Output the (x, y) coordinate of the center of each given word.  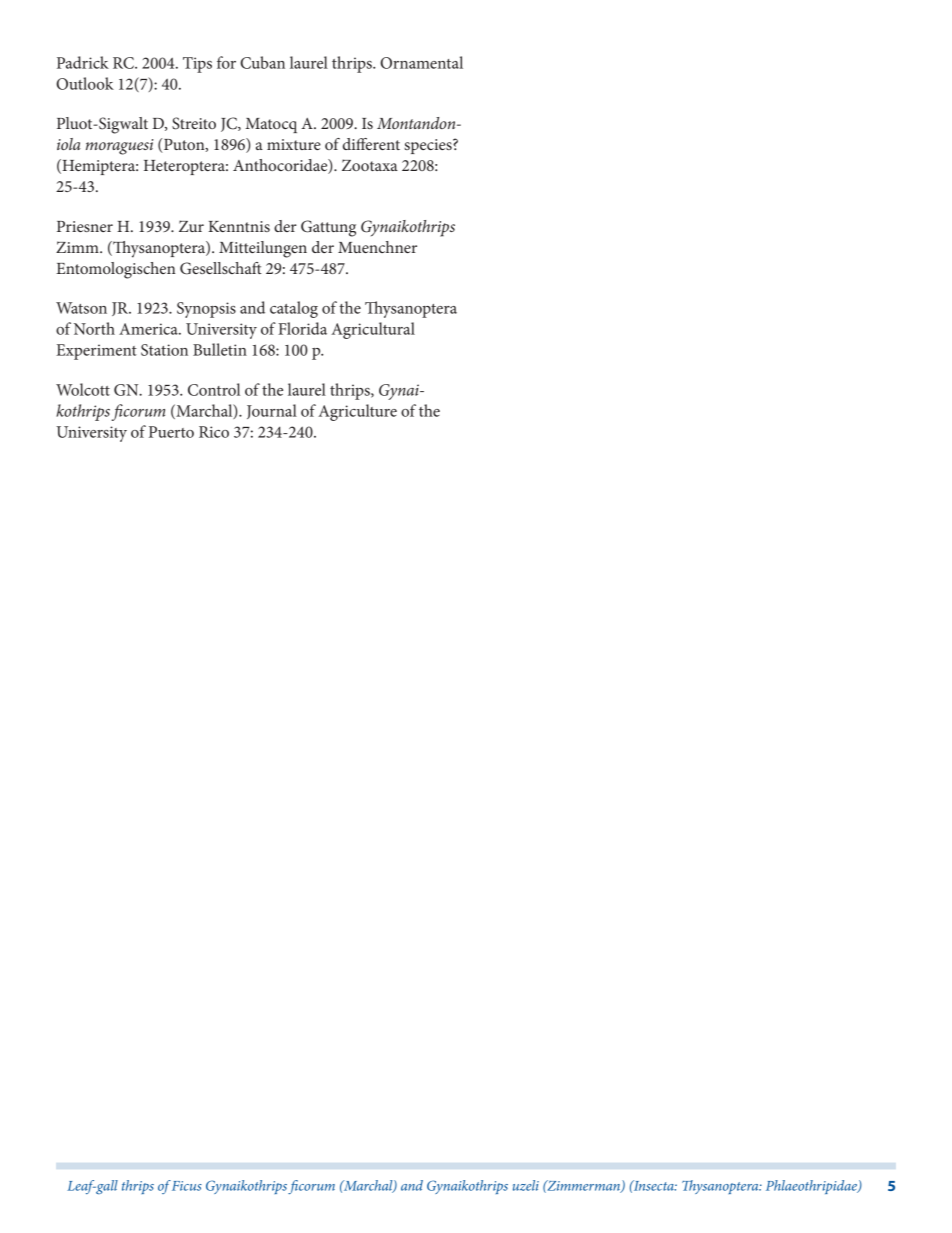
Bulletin (220, 349)
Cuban (262, 62)
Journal (272, 411)
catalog (294, 309)
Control (214, 389)
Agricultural (373, 330)
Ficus (187, 1186)
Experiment (96, 352)
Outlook (85, 83)
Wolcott (83, 389)
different (371, 144)
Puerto (171, 432)
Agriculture (357, 412)
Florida (302, 328)
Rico (214, 432)
